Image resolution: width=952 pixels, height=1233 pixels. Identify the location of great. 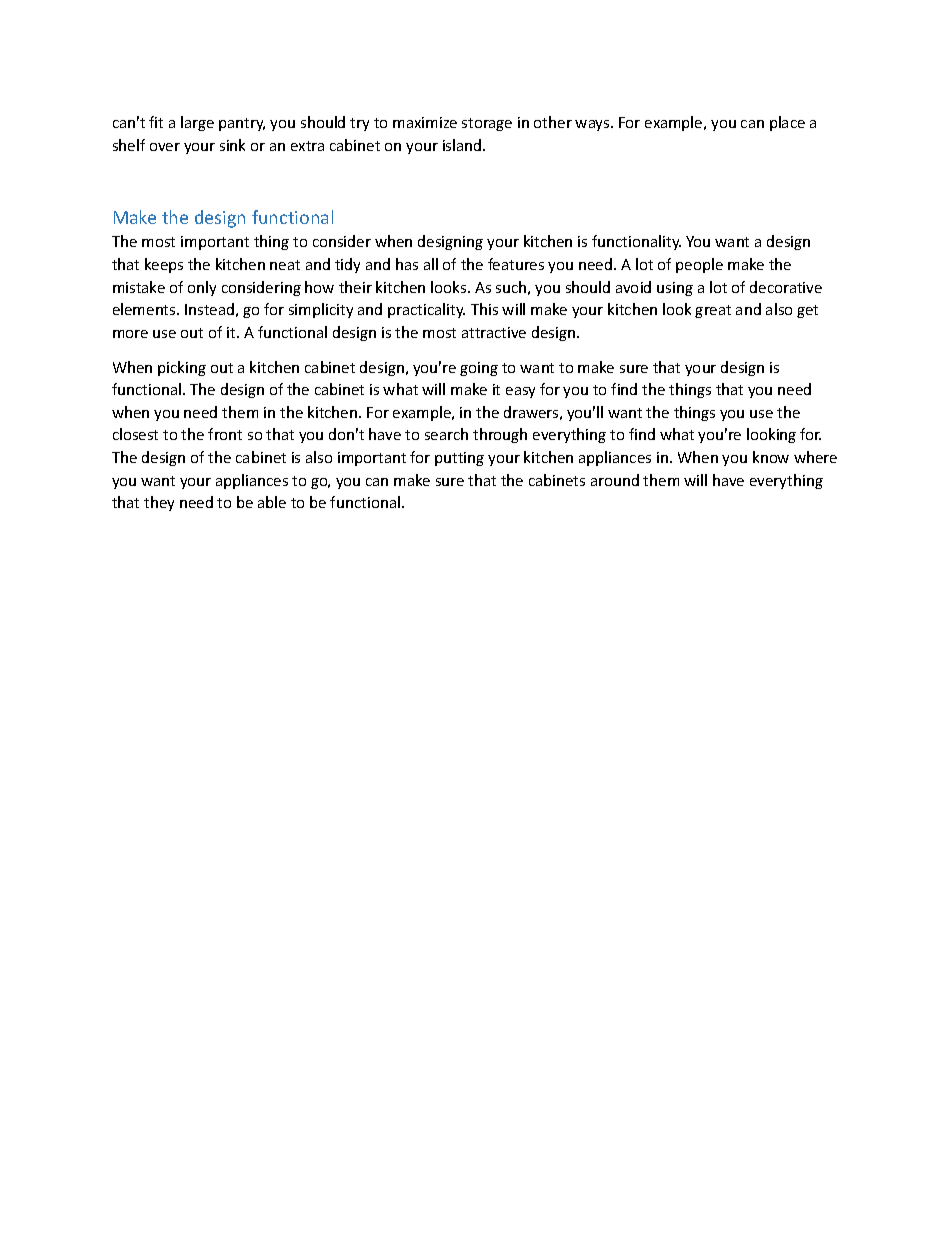
(713, 311).
